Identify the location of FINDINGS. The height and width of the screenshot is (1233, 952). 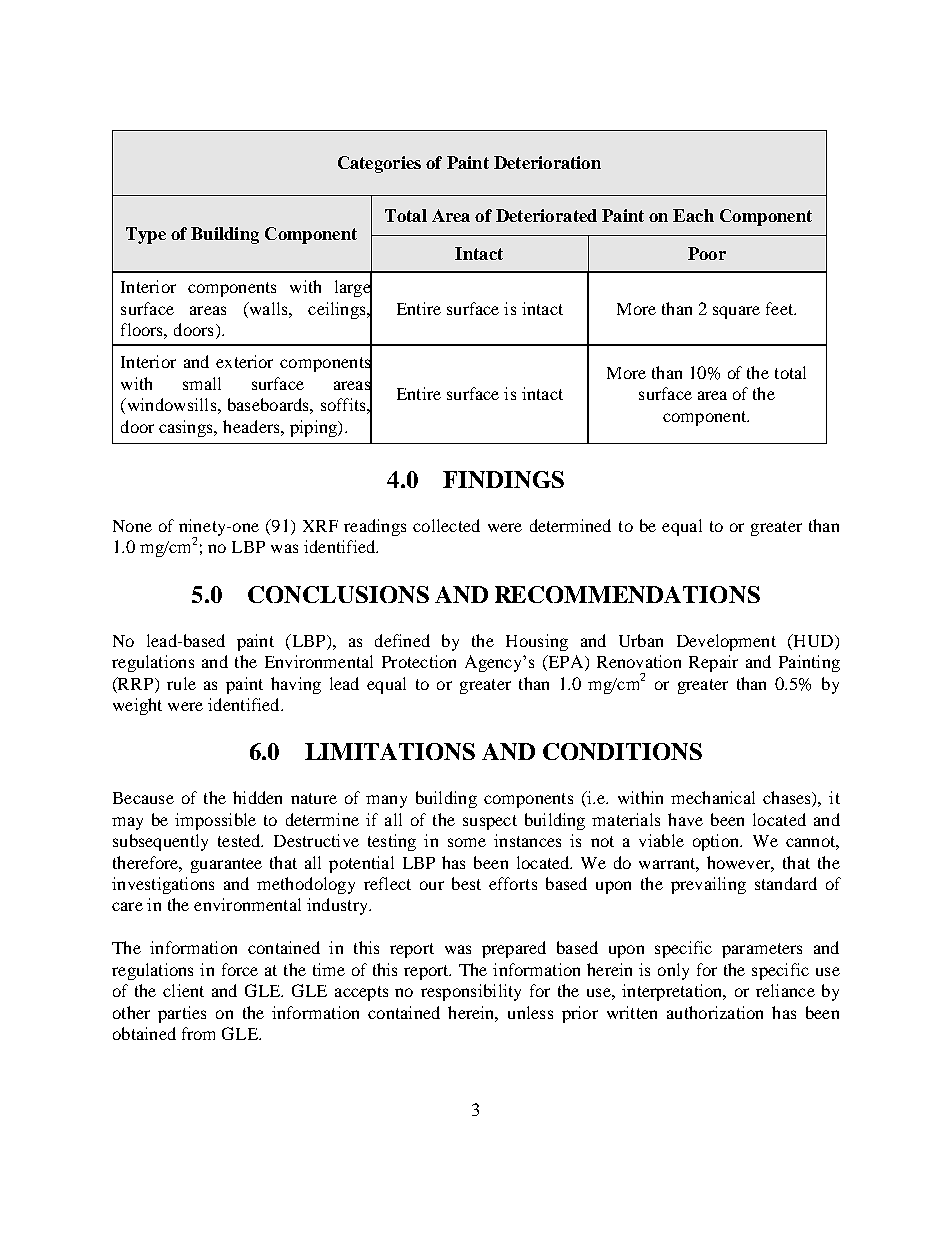
(503, 479).
